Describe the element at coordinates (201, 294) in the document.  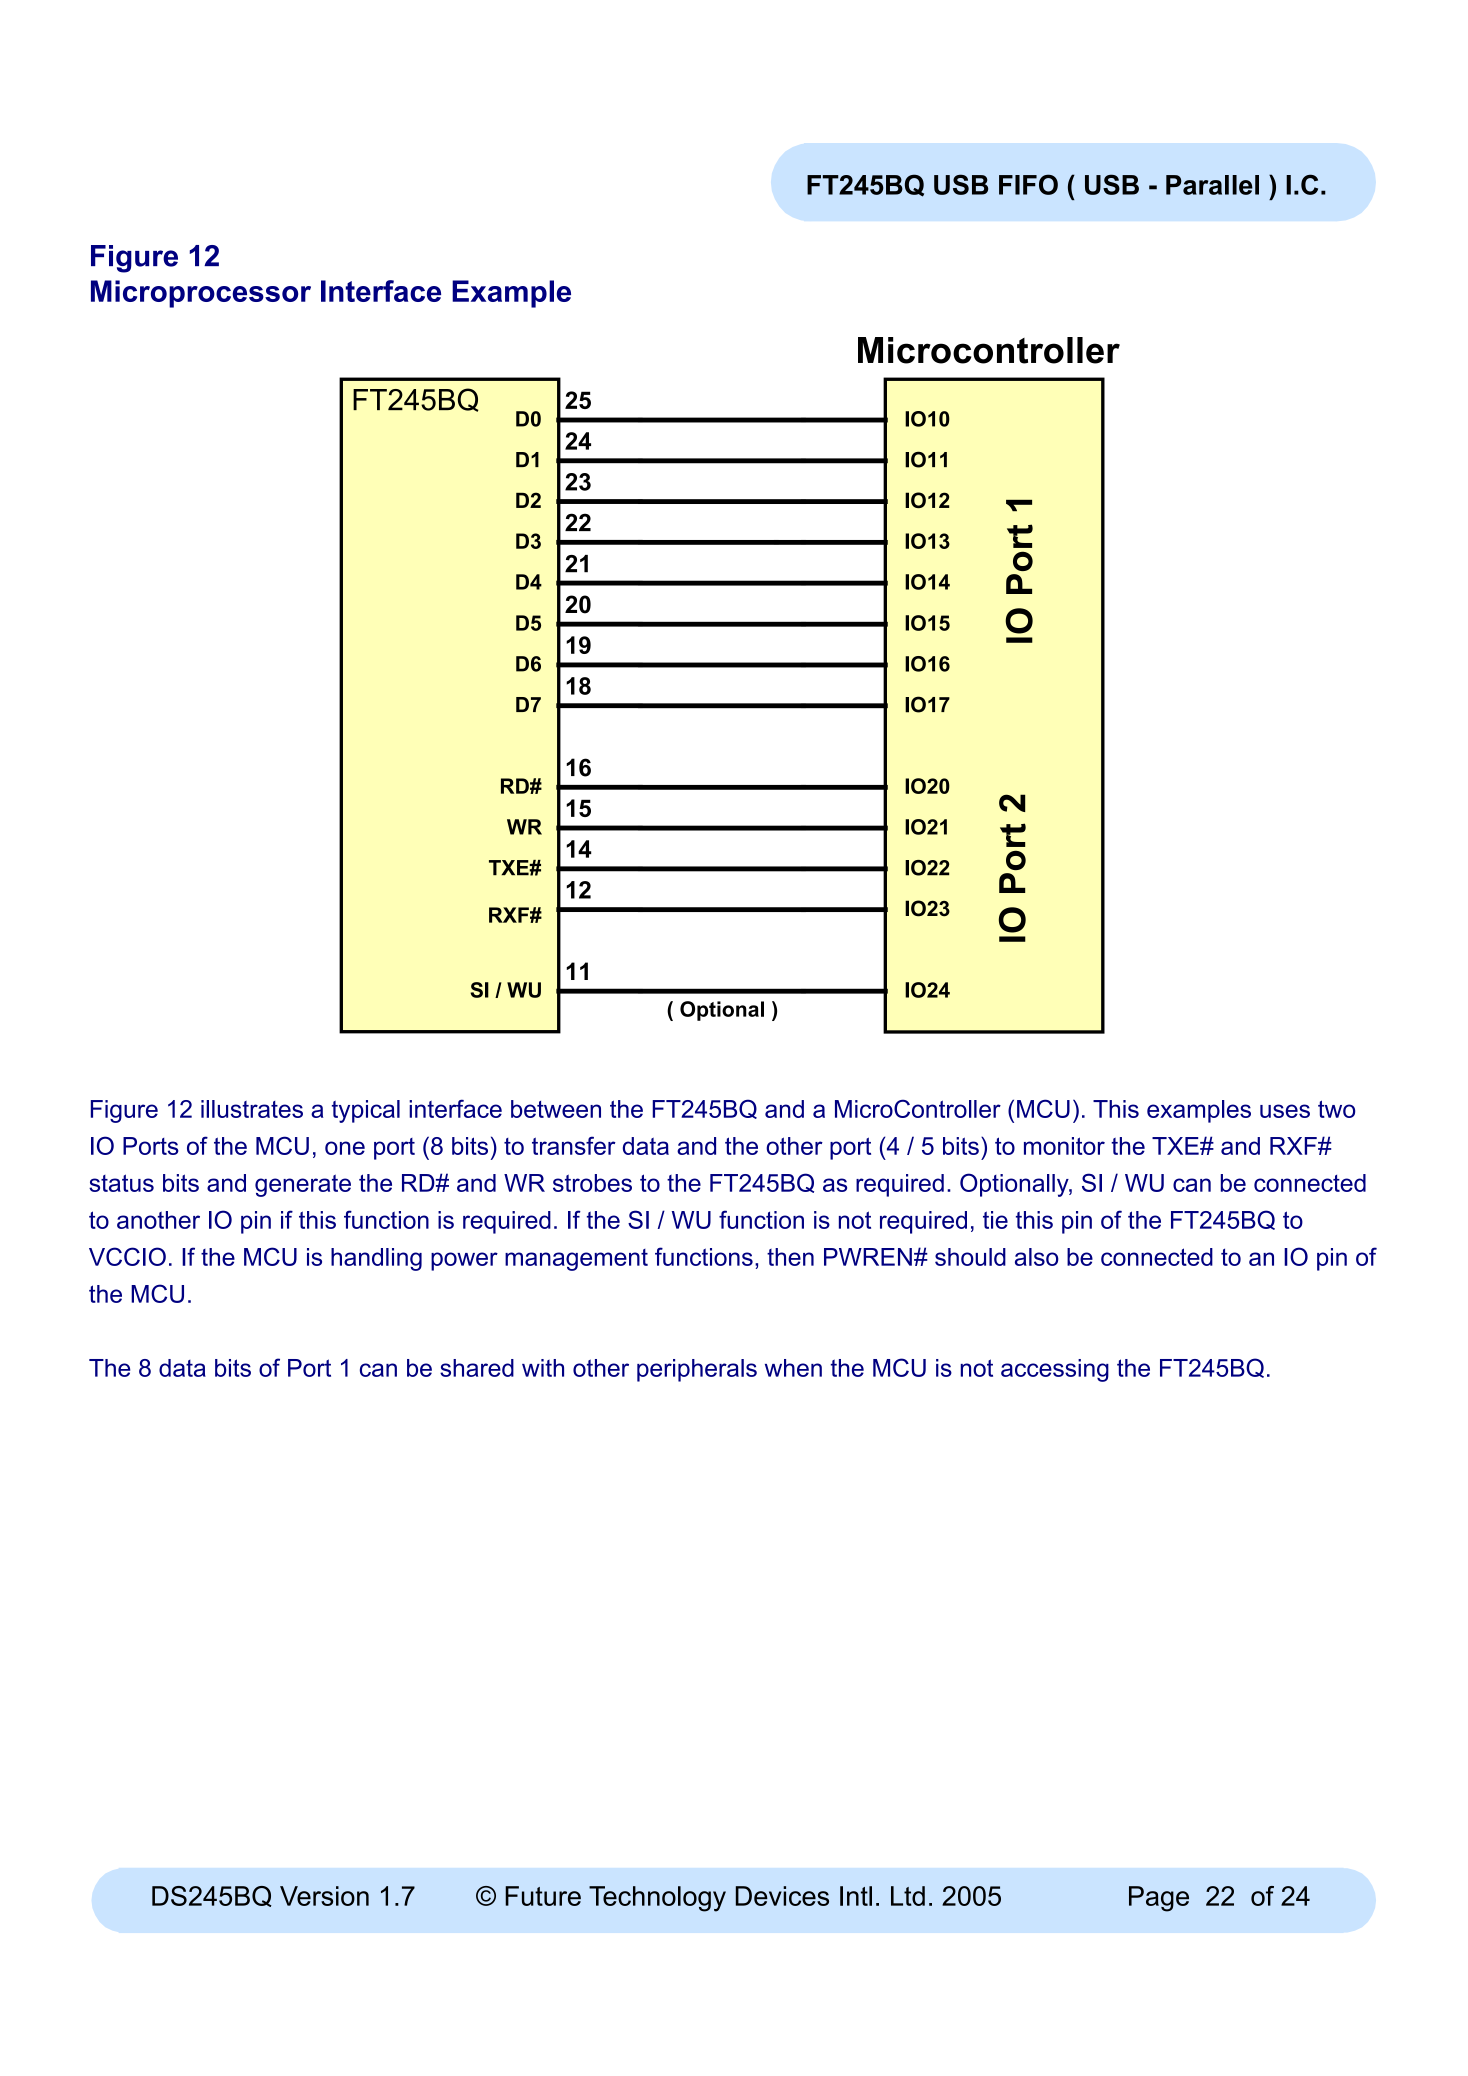
I see `Microprocessor` at that location.
